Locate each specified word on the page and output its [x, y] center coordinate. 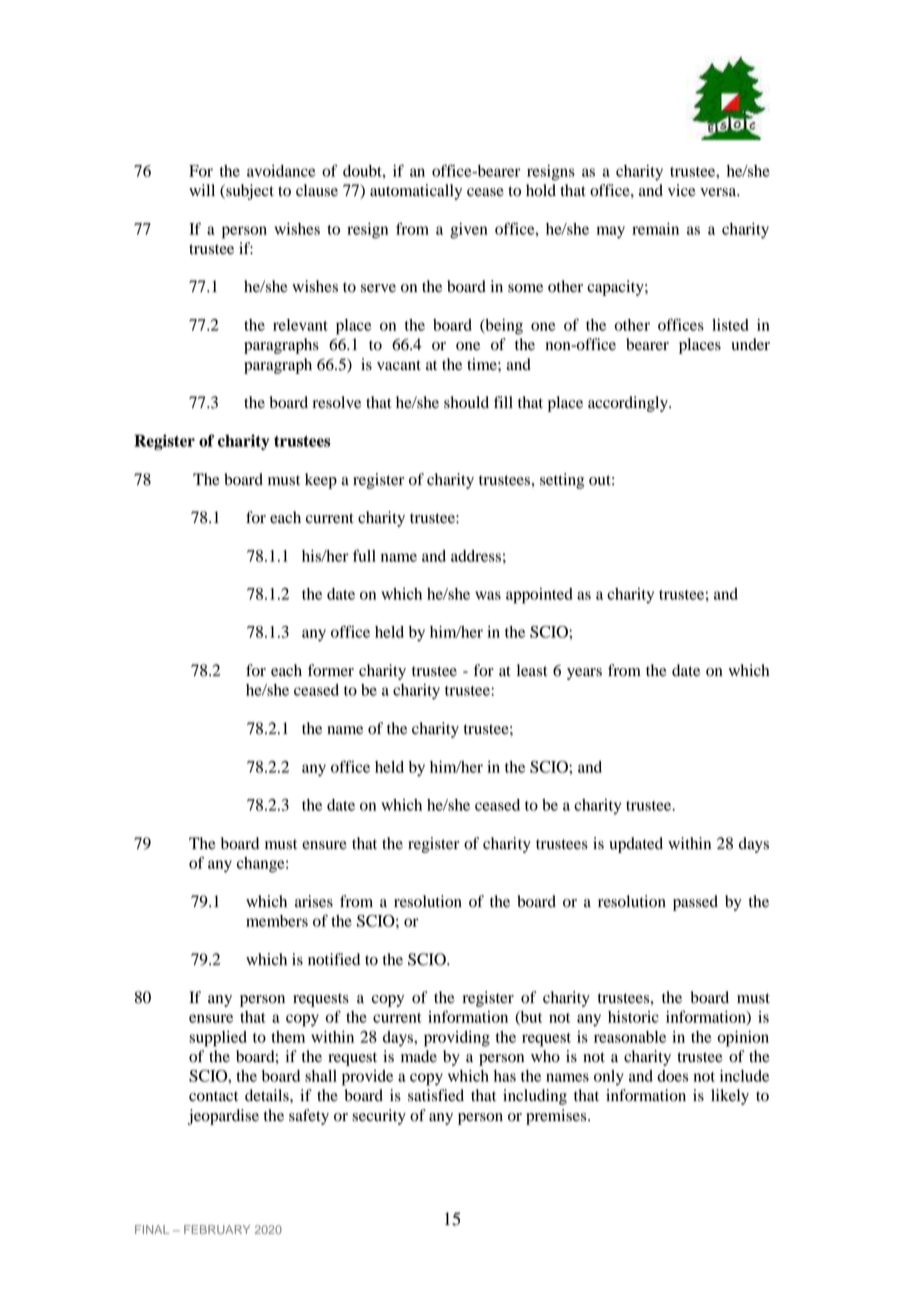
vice [682, 190]
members [277, 921]
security [379, 1117]
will [202, 190]
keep [321, 481]
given [469, 231]
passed [695, 903]
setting [562, 481]
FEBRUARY [217, 1229]
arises [314, 901]
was [488, 595]
